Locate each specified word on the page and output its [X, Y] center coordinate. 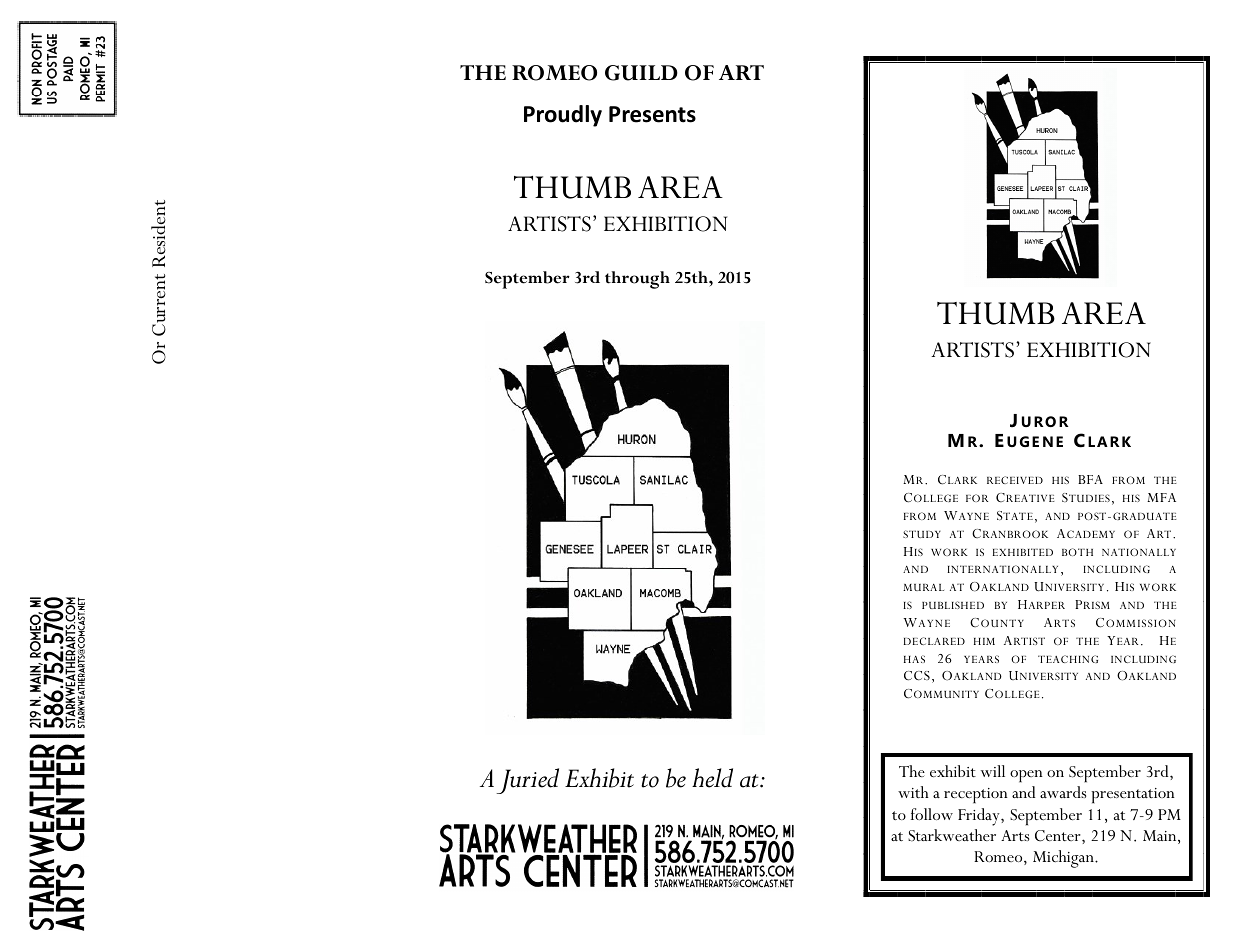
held [712, 778]
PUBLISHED [953, 605]
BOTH [1077, 552]
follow [932, 814]
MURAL [923, 587]
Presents [652, 114]
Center [1059, 836]
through [637, 280]
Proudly [563, 116]
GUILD [641, 73]
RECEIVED [1015, 480]
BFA [1090, 479]
